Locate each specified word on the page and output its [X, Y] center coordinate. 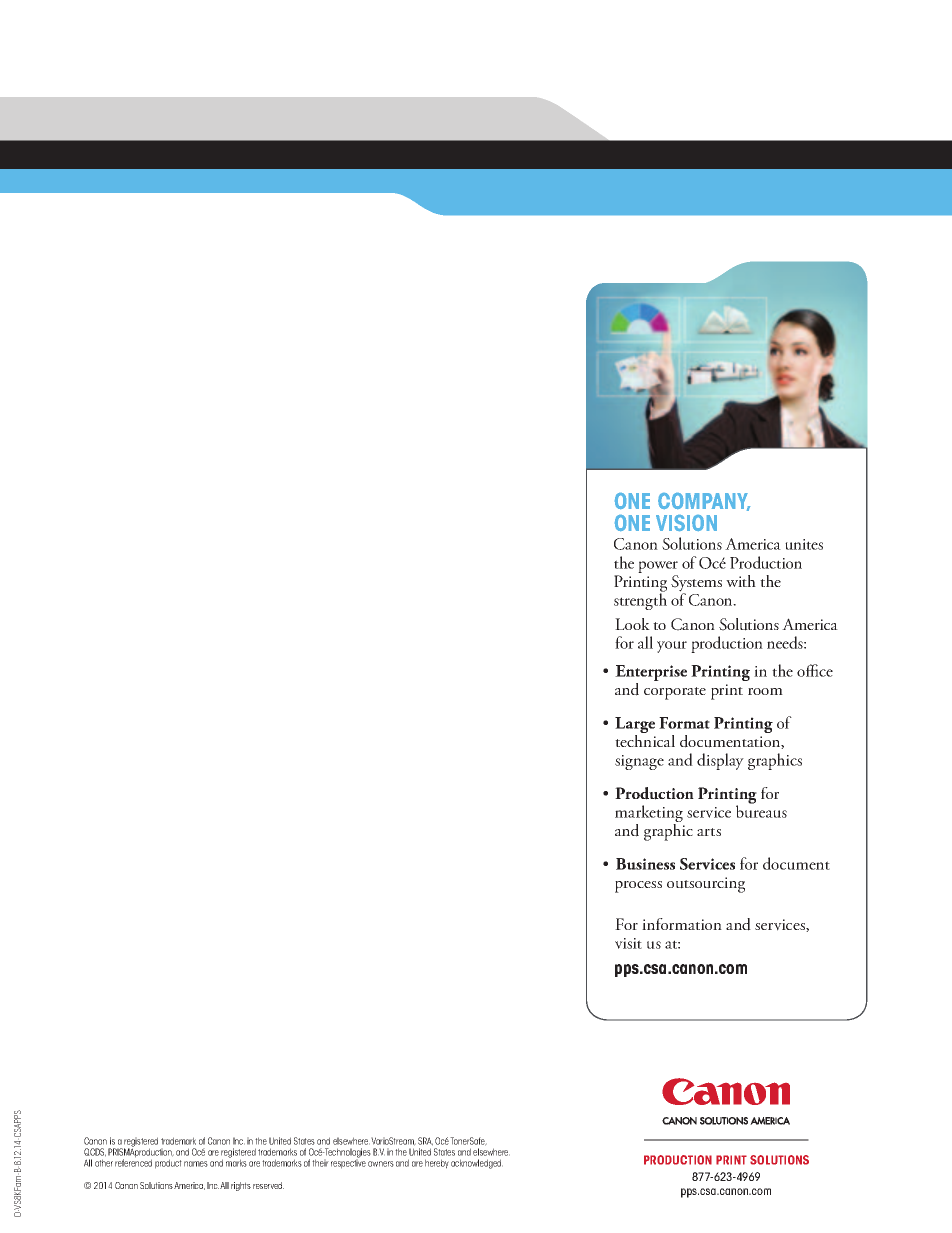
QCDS [95, 1152]
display [720, 761]
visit [628, 943]
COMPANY [704, 502]
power [658, 567]
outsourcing [706, 885]
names [196, 1164]
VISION [686, 523]
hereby [437, 1164]
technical [645, 739]
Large [635, 726]
